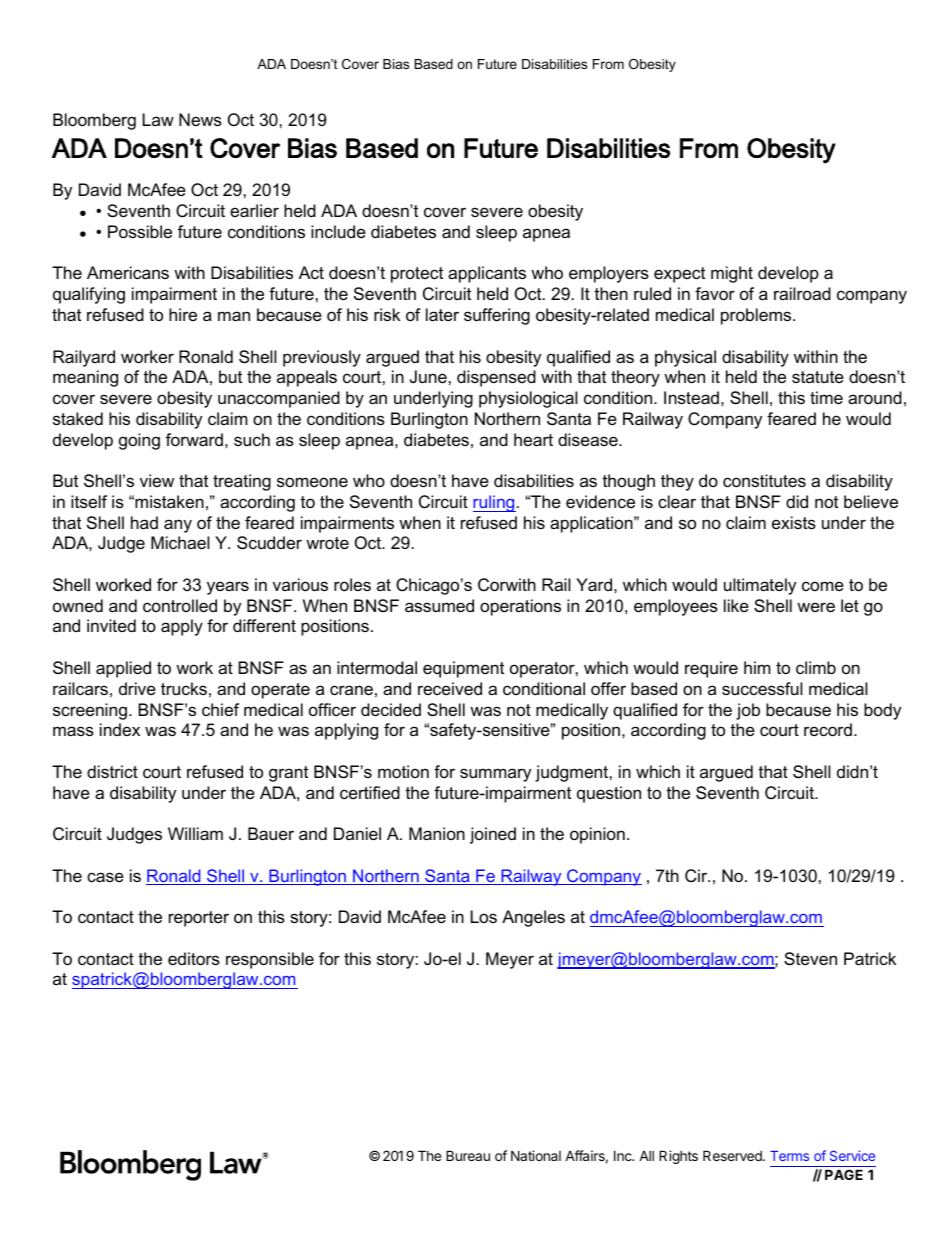 Image resolution: width=952 pixels, height=1233 pixels. I want to click on statute, so click(818, 377).
